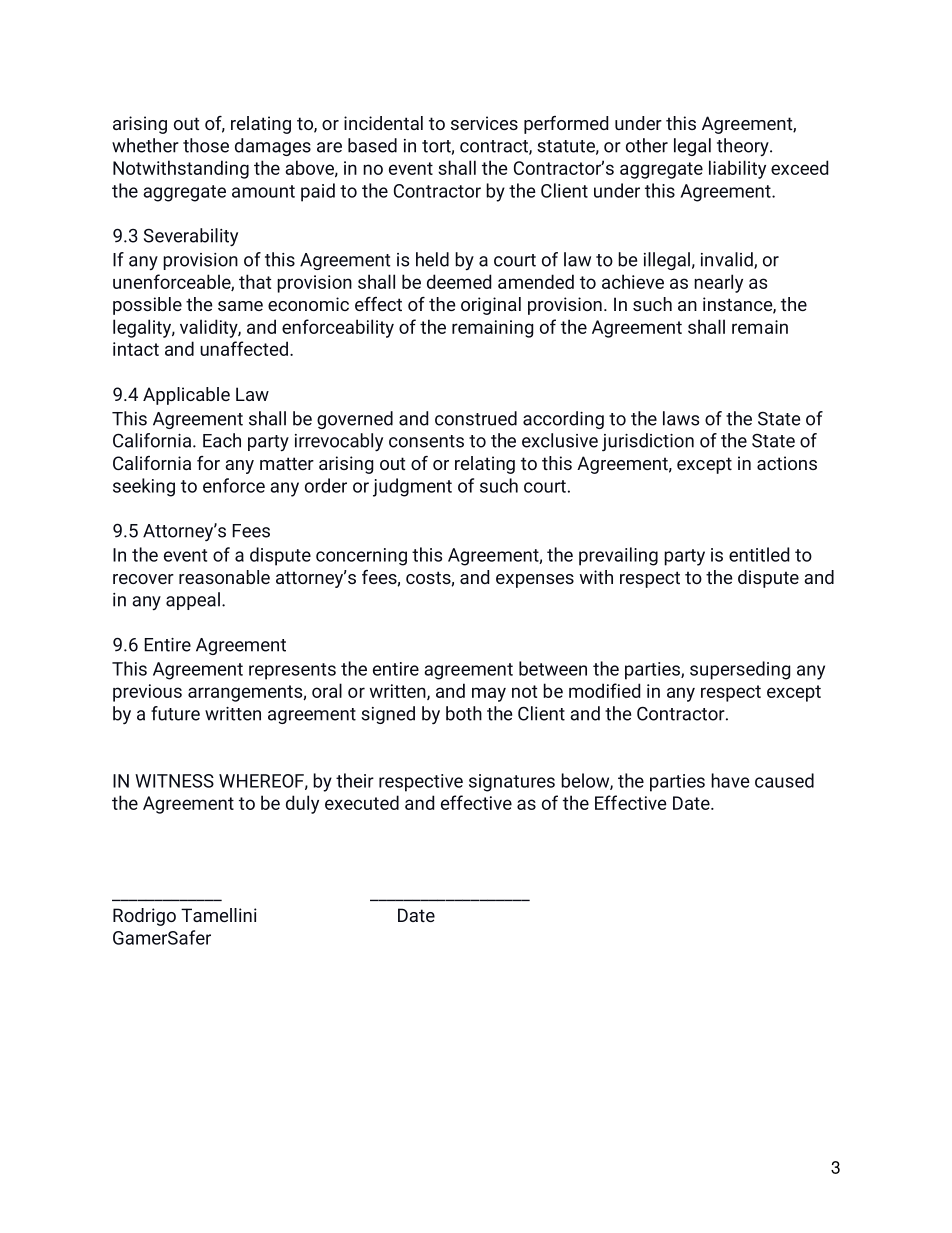 The width and height of the screenshot is (952, 1233). What do you see at coordinates (484, 123) in the screenshot?
I see `services` at bounding box center [484, 123].
